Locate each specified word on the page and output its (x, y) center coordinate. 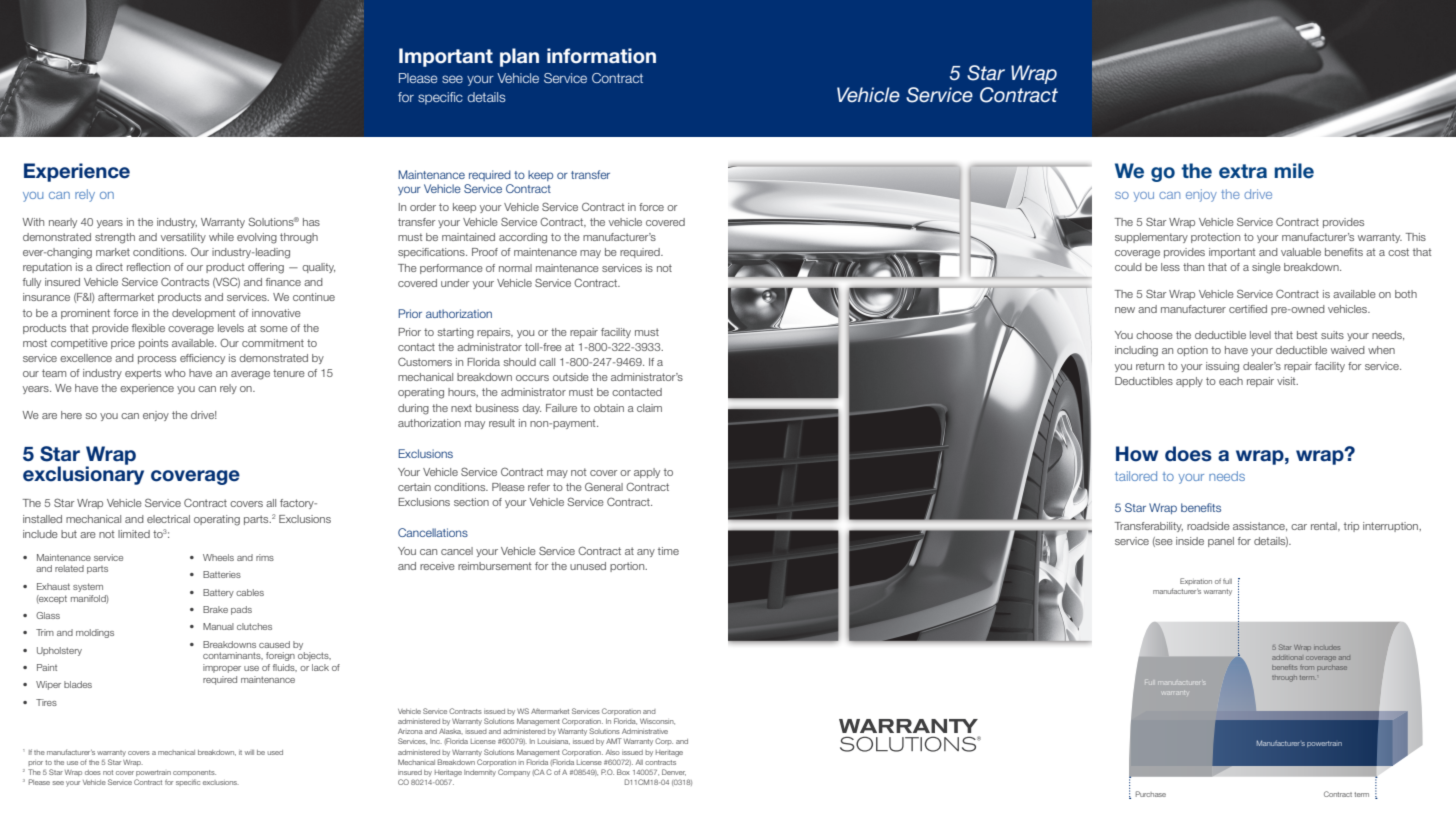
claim (649, 408)
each (1231, 381)
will (249, 752)
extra (1243, 171)
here (71, 415)
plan (519, 57)
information (601, 56)
